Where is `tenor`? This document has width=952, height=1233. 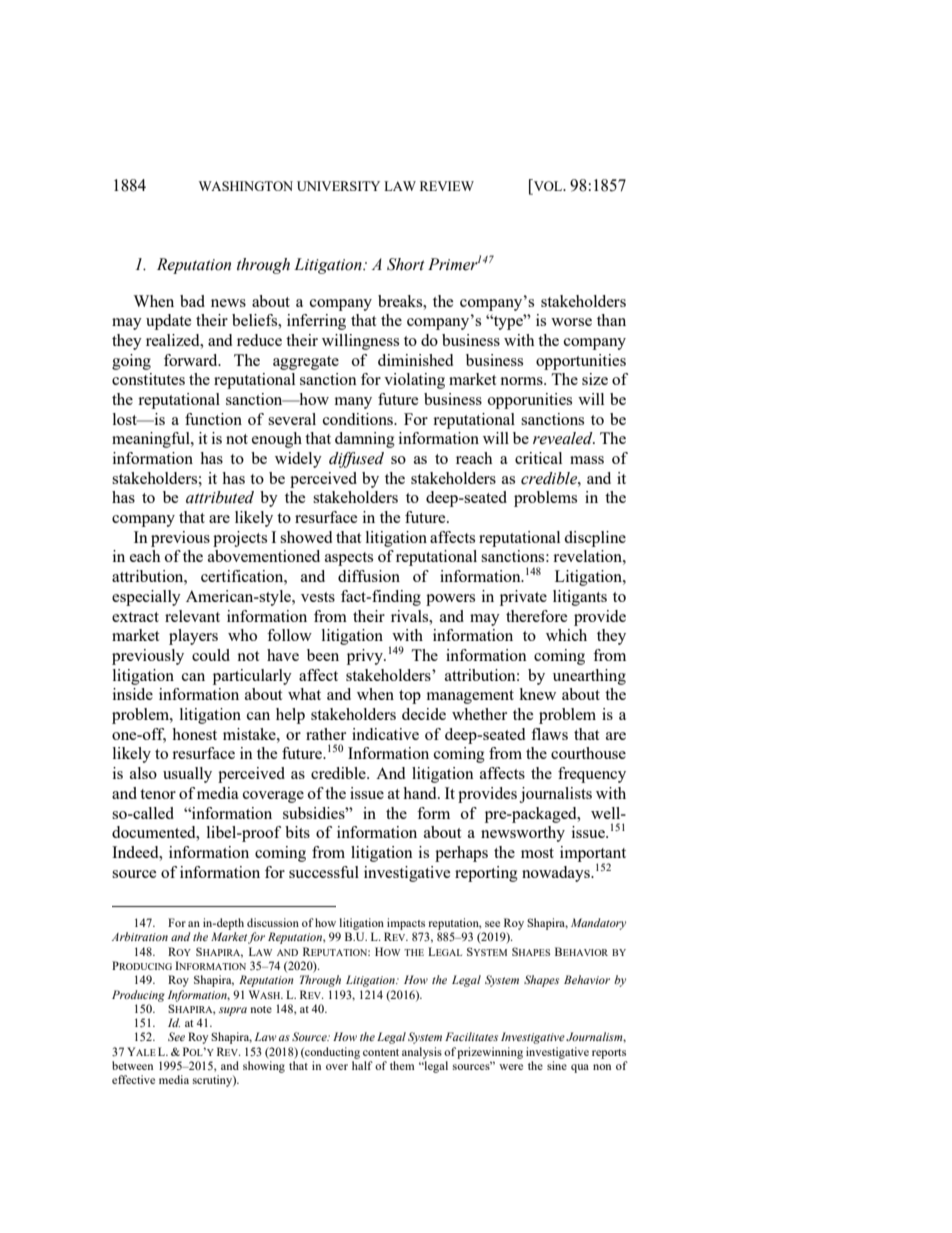
tenor is located at coordinates (158, 794).
